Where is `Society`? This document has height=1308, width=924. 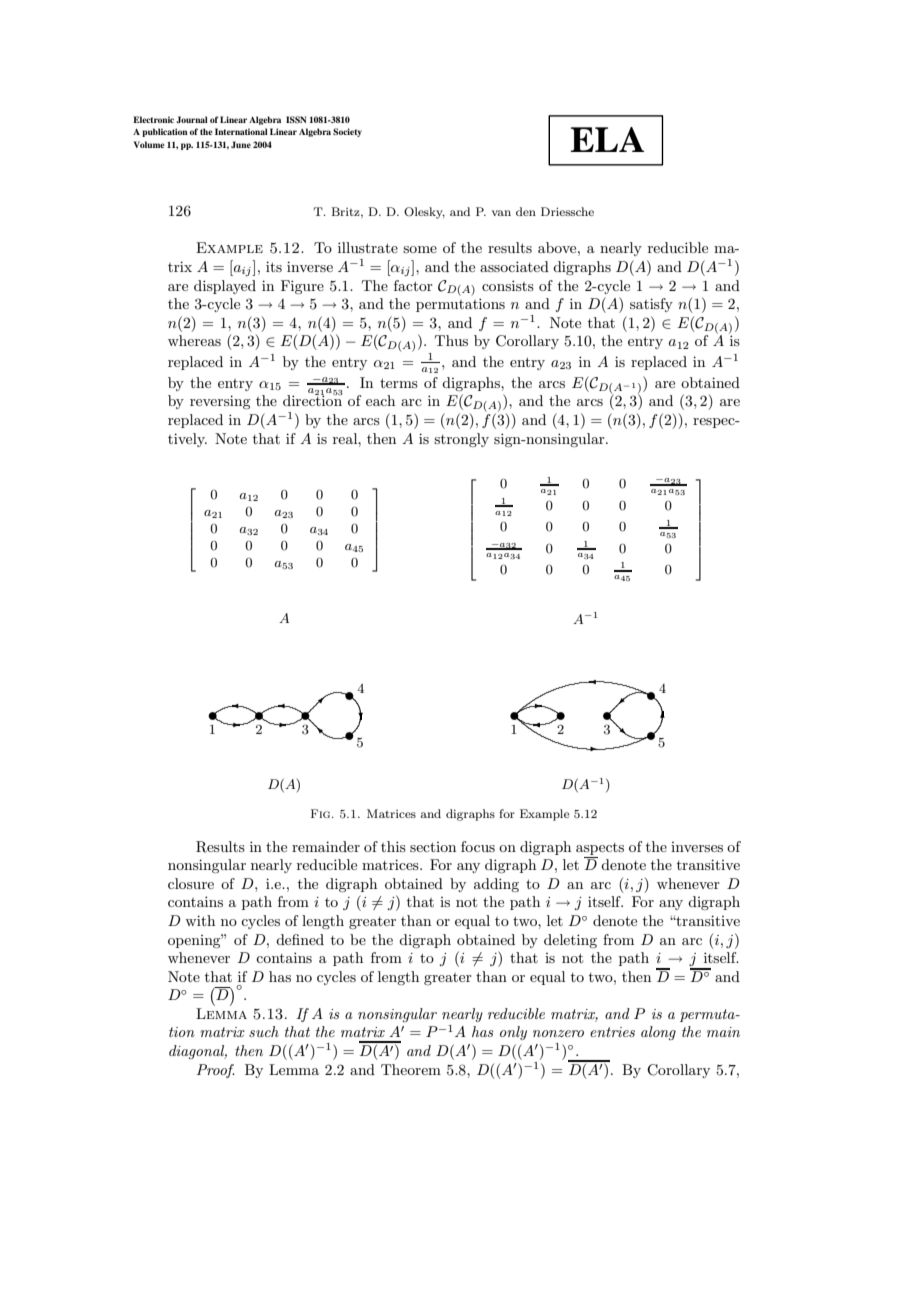
Society is located at coordinates (347, 132).
